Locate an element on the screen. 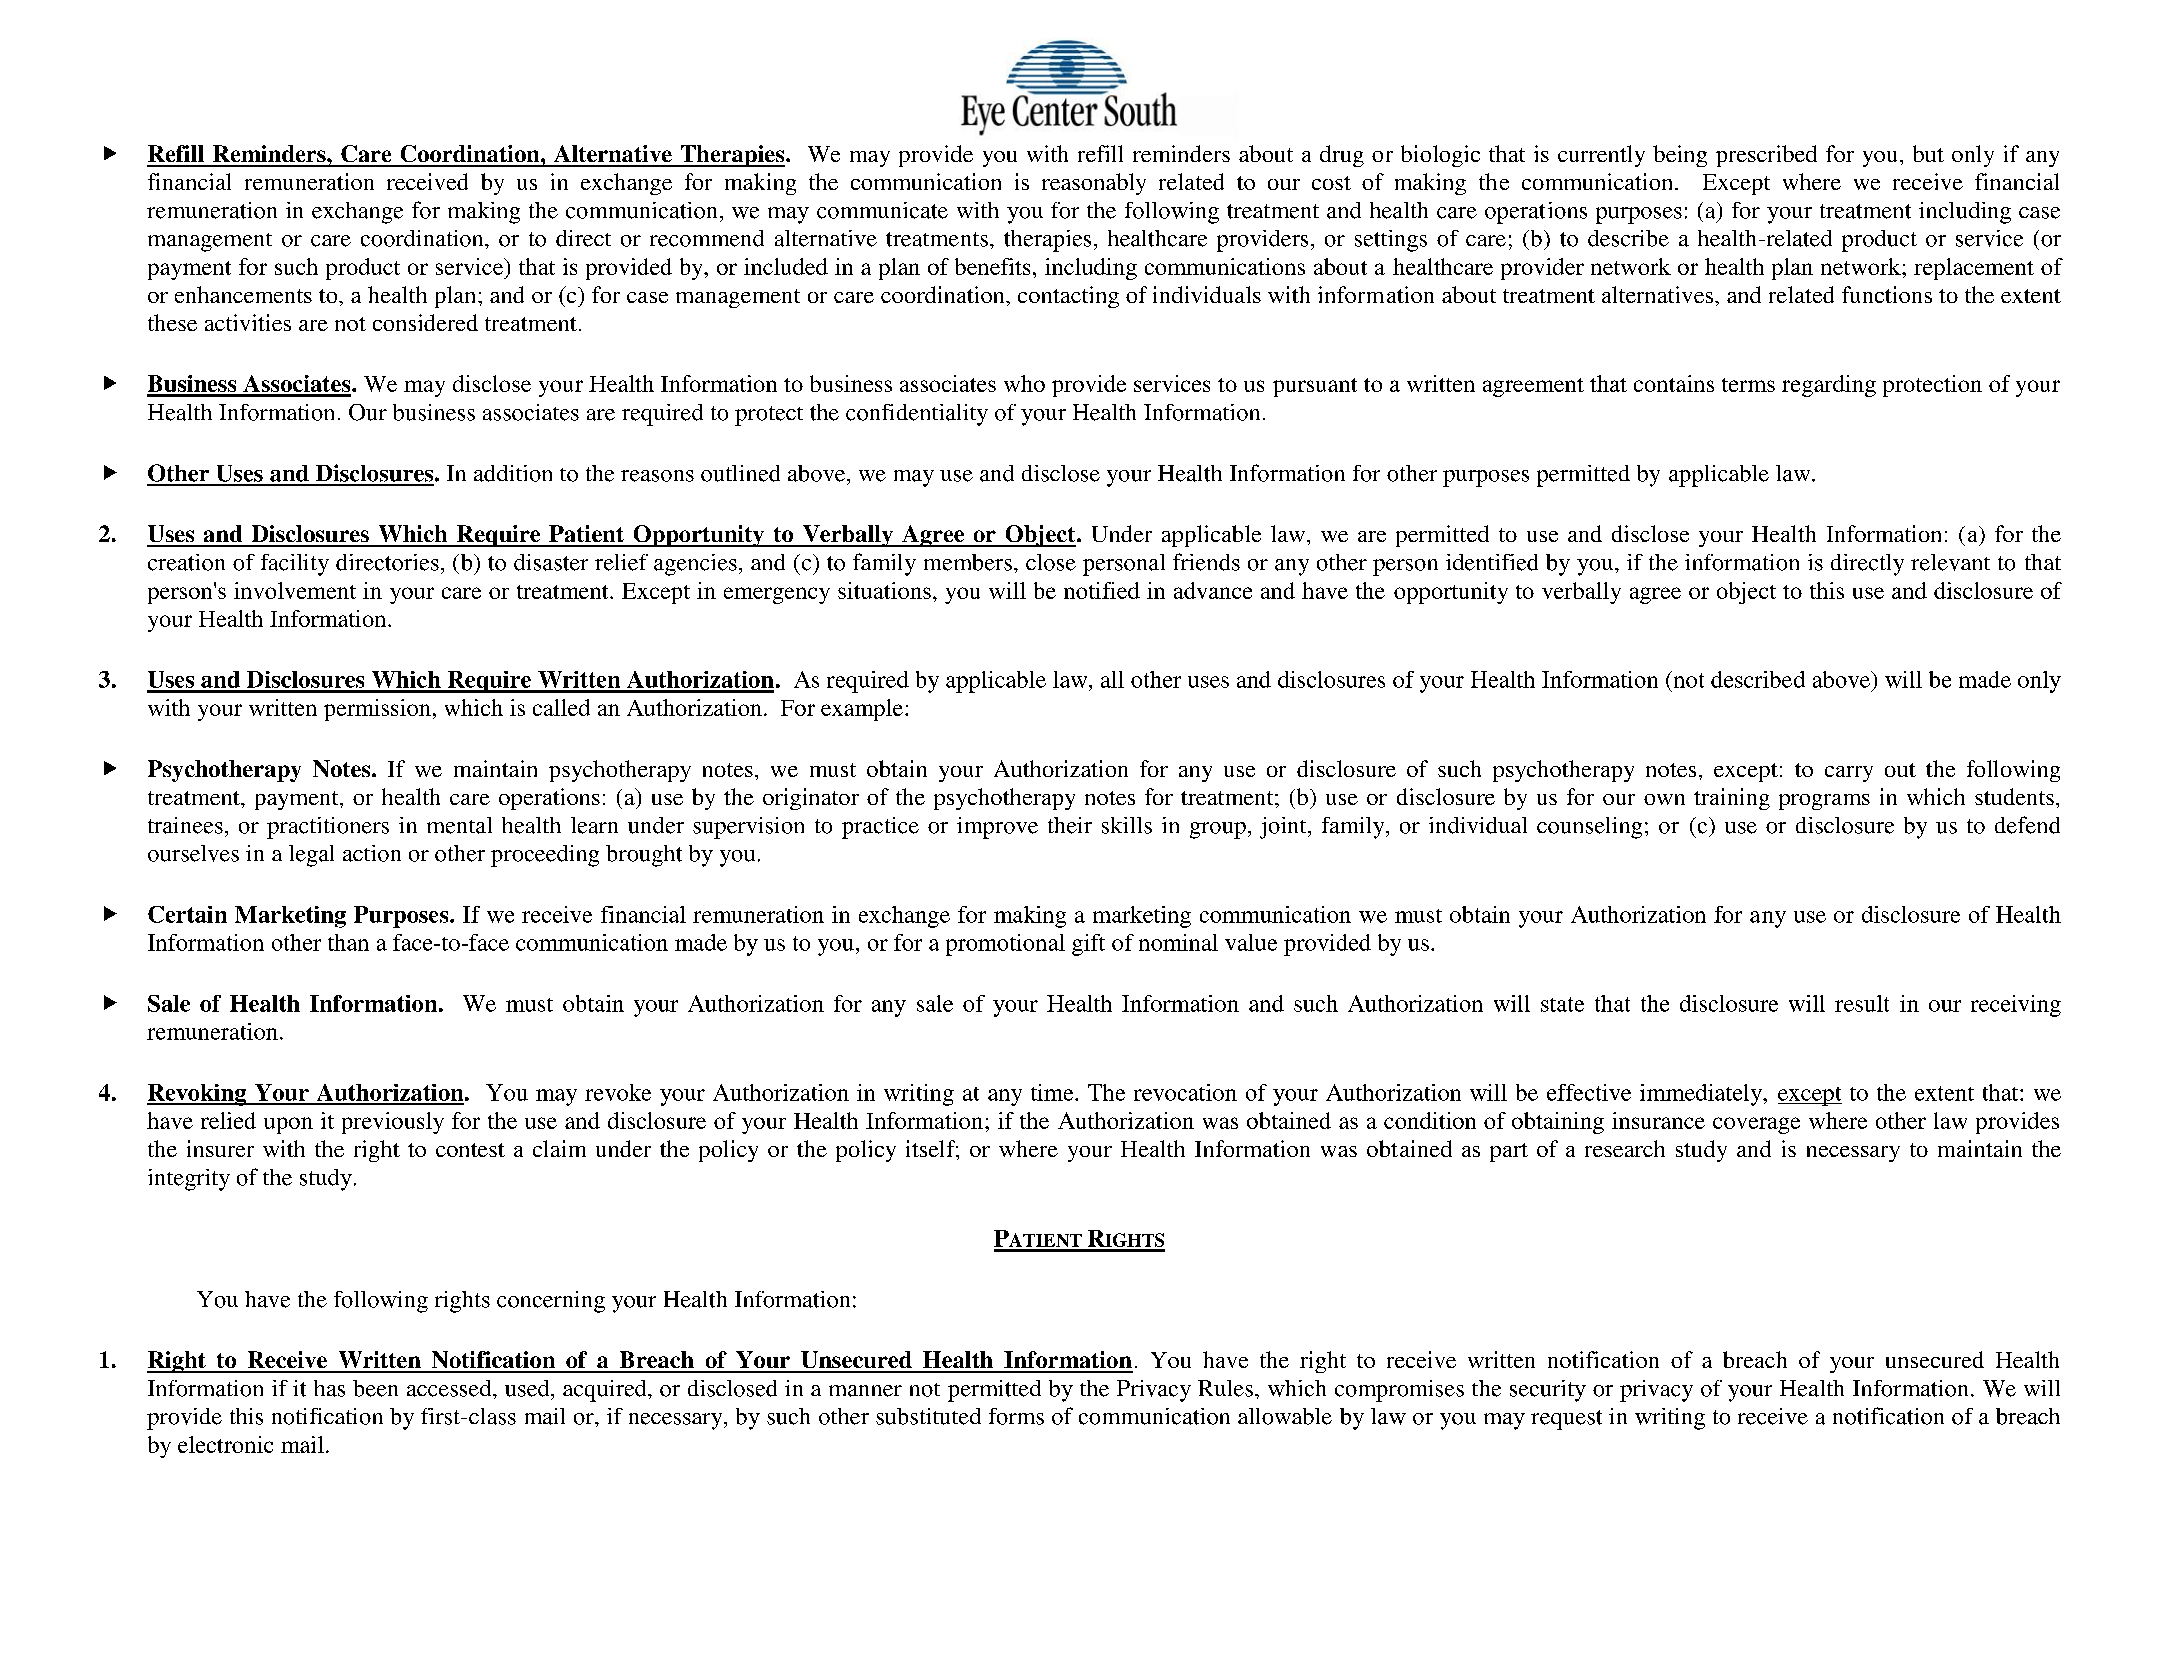  enhancements is located at coordinates (243, 294).
